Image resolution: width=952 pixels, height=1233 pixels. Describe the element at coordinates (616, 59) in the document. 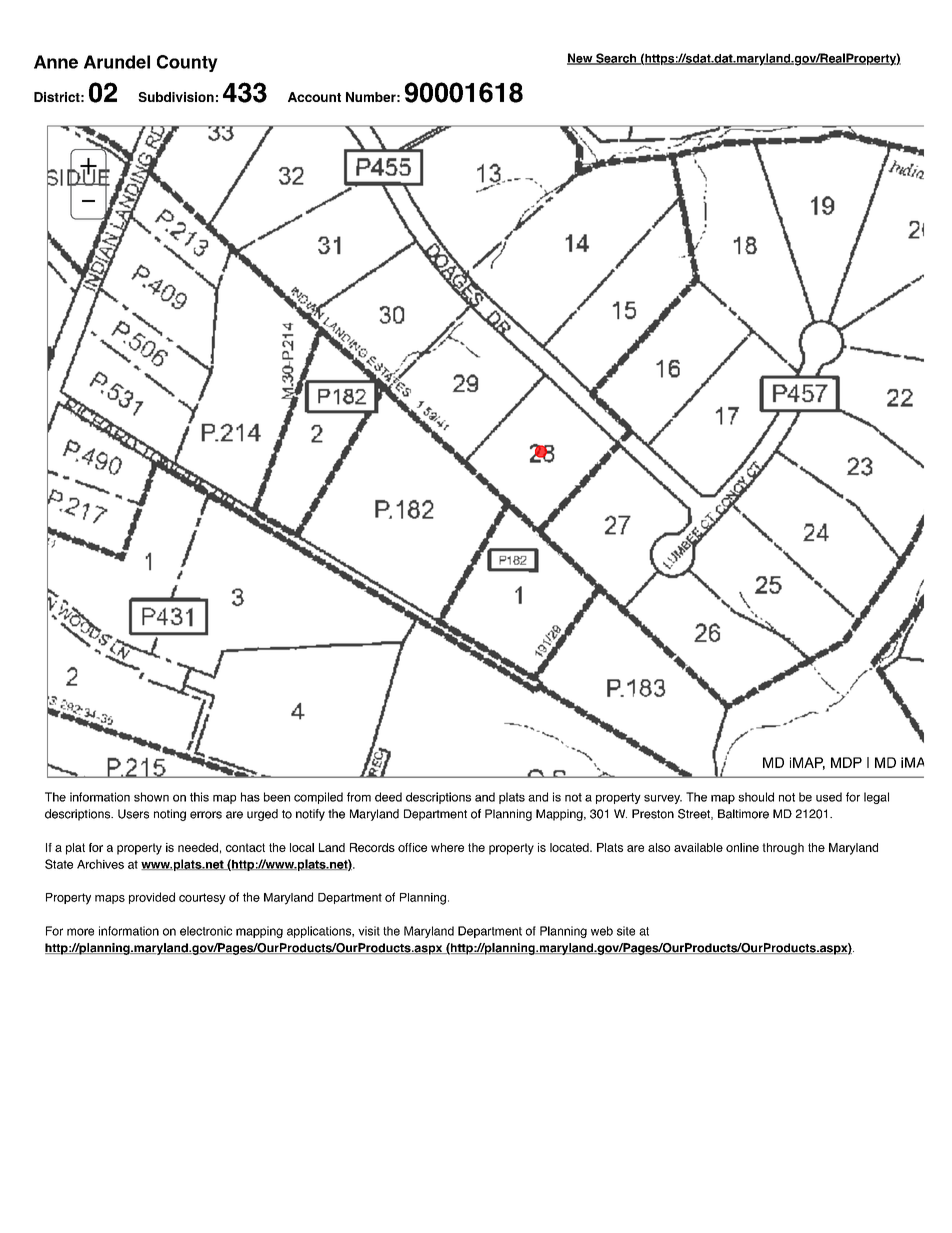

I see `Search` at that location.
